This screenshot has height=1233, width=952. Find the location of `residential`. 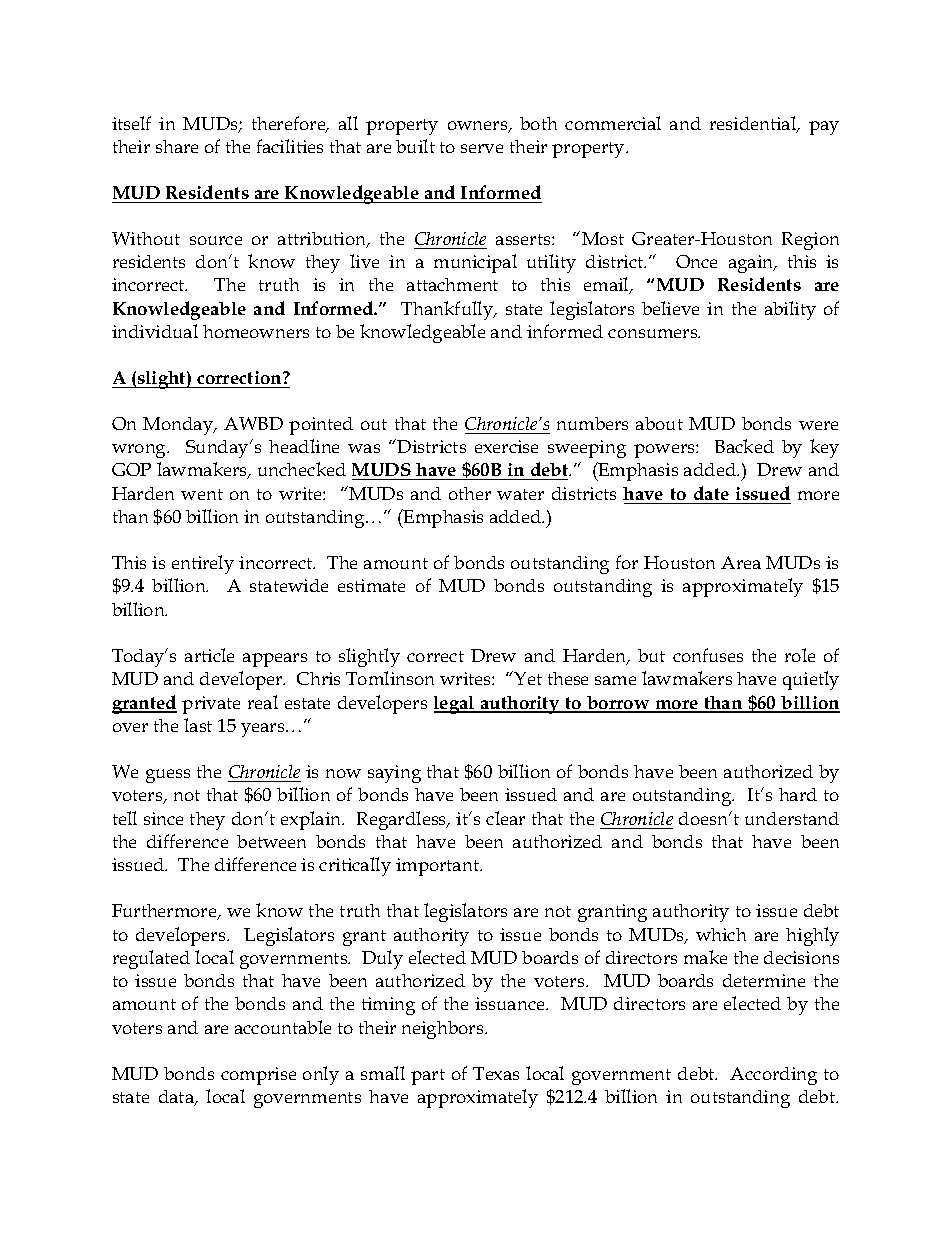

residential is located at coordinates (754, 124).
